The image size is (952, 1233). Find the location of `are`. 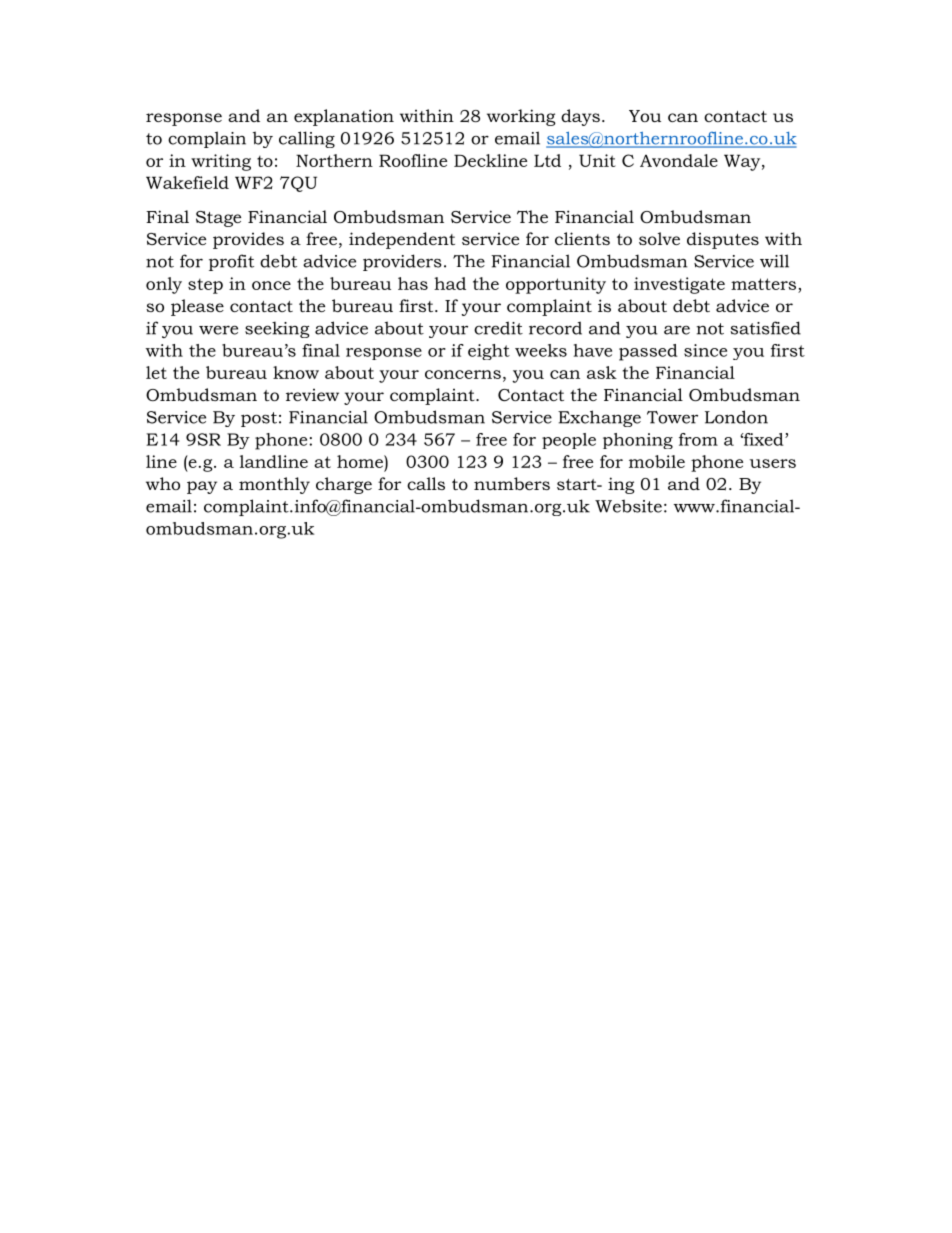

are is located at coordinates (677, 330).
